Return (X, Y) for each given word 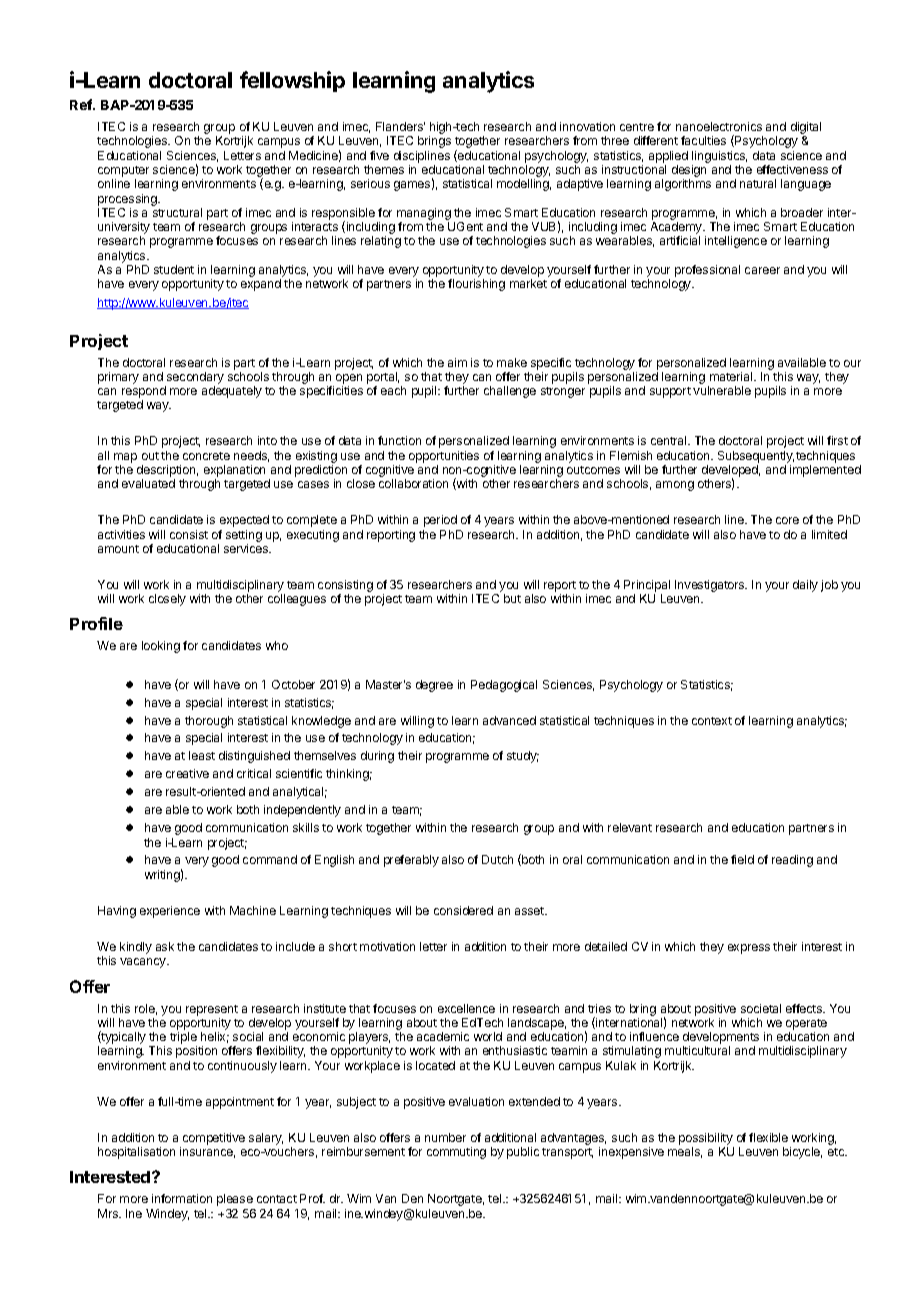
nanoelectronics (719, 126)
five (379, 155)
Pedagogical (504, 686)
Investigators (711, 586)
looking (161, 647)
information (182, 1198)
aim (457, 362)
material (732, 376)
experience (170, 912)
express (749, 949)
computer (123, 173)
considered (463, 910)
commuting (456, 1153)
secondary (195, 378)
